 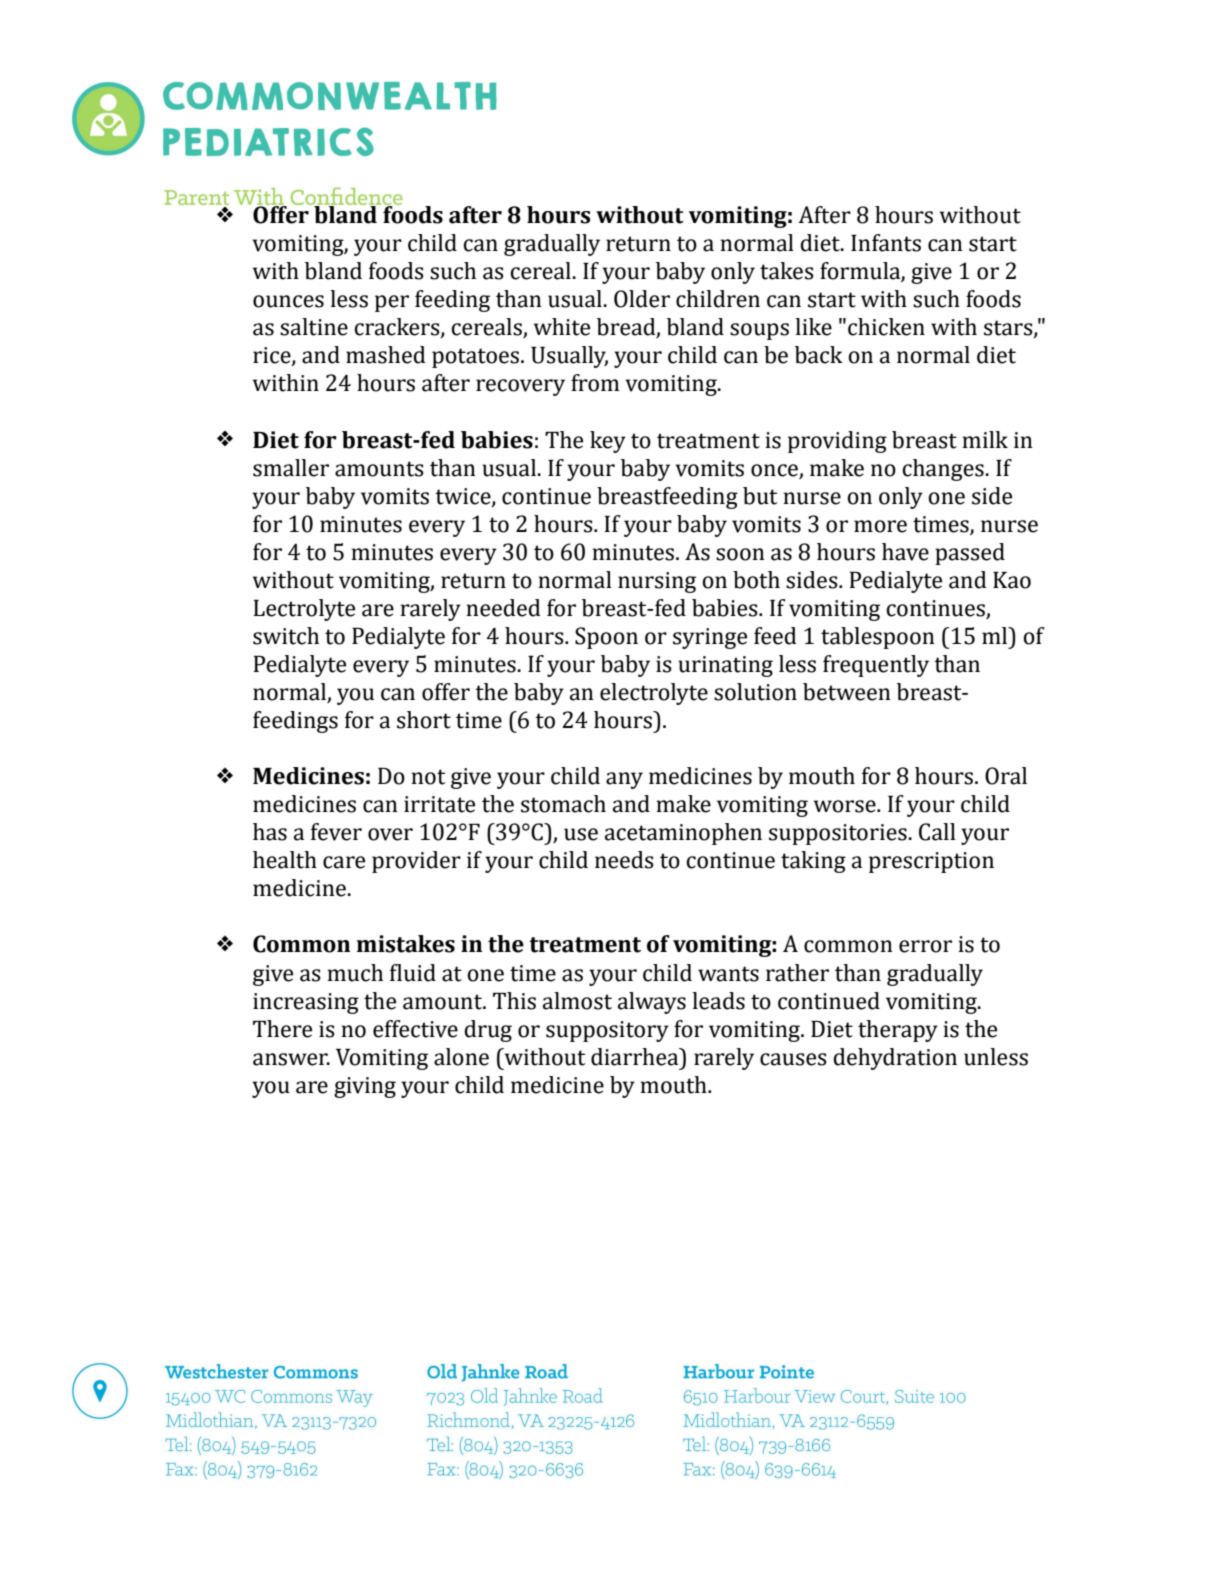 What do you see at coordinates (392, 303) in the screenshot?
I see `per` at bounding box center [392, 303].
